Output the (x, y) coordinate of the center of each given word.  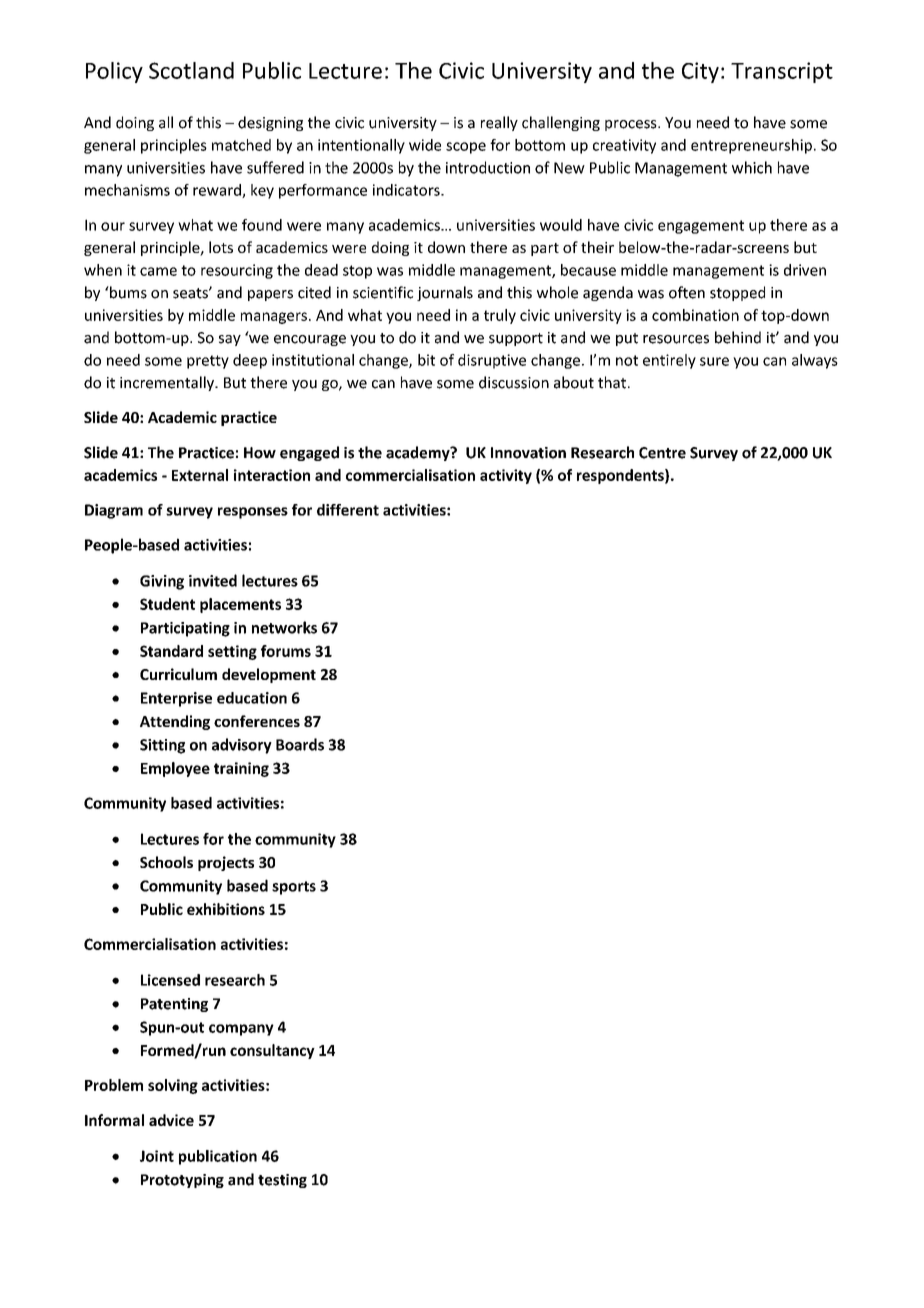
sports (294, 888)
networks (284, 627)
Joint (157, 1156)
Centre (662, 453)
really (499, 123)
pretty (208, 362)
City (700, 72)
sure (714, 361)
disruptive (492, 361)
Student (167, 604)
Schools (166, 862)
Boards (300, 744)
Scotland (191, 70)
